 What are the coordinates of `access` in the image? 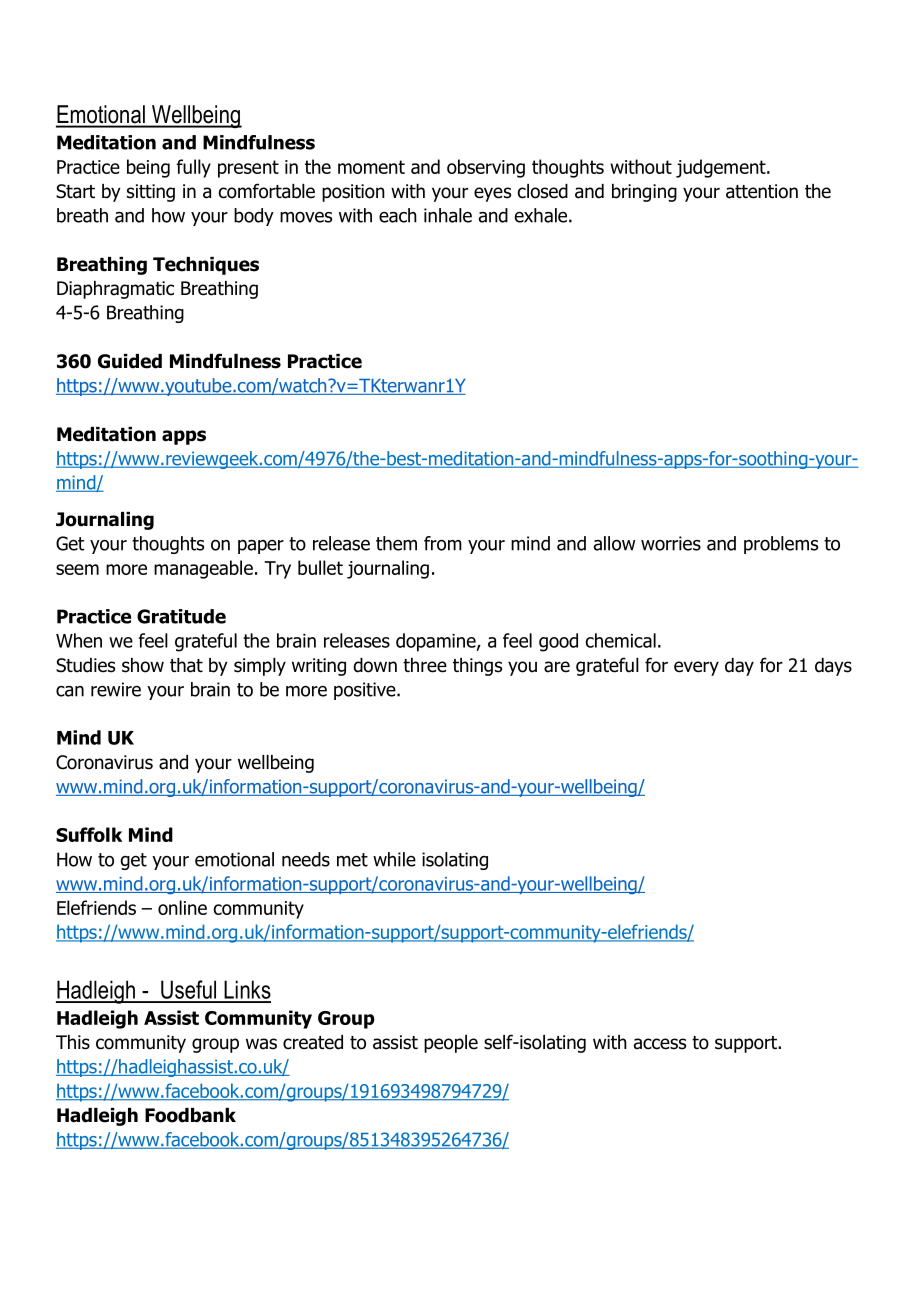 It's located at (660, 1044).
